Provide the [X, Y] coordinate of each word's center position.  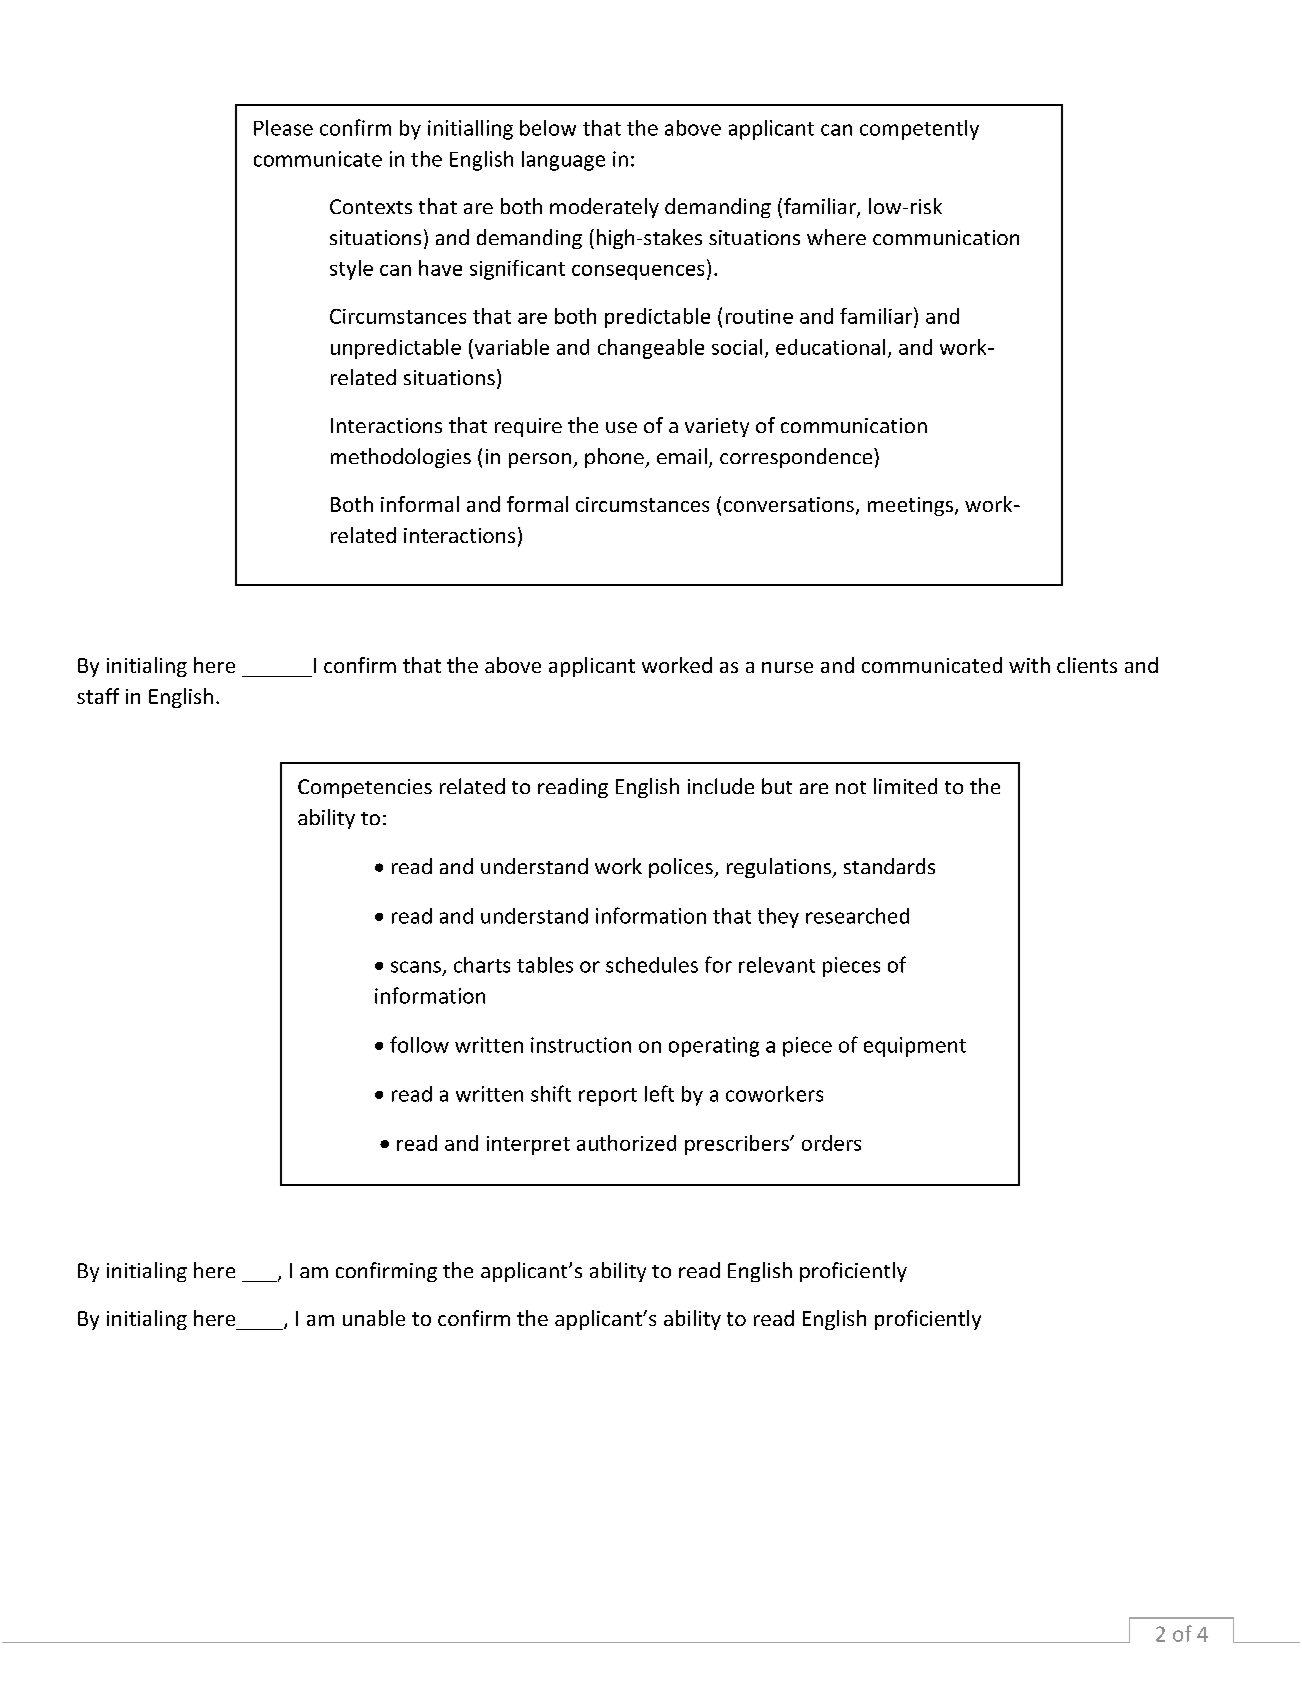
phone [615, 458]
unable [374, 1318]
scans [416, 967]
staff [98, 696]
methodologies [401, 458]
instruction [581, 1045]
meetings [910, 506]
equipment [915, 1047]
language [563, 161]
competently [919, 130]
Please [283, 128]
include [721, 786]
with [1029, 665]
